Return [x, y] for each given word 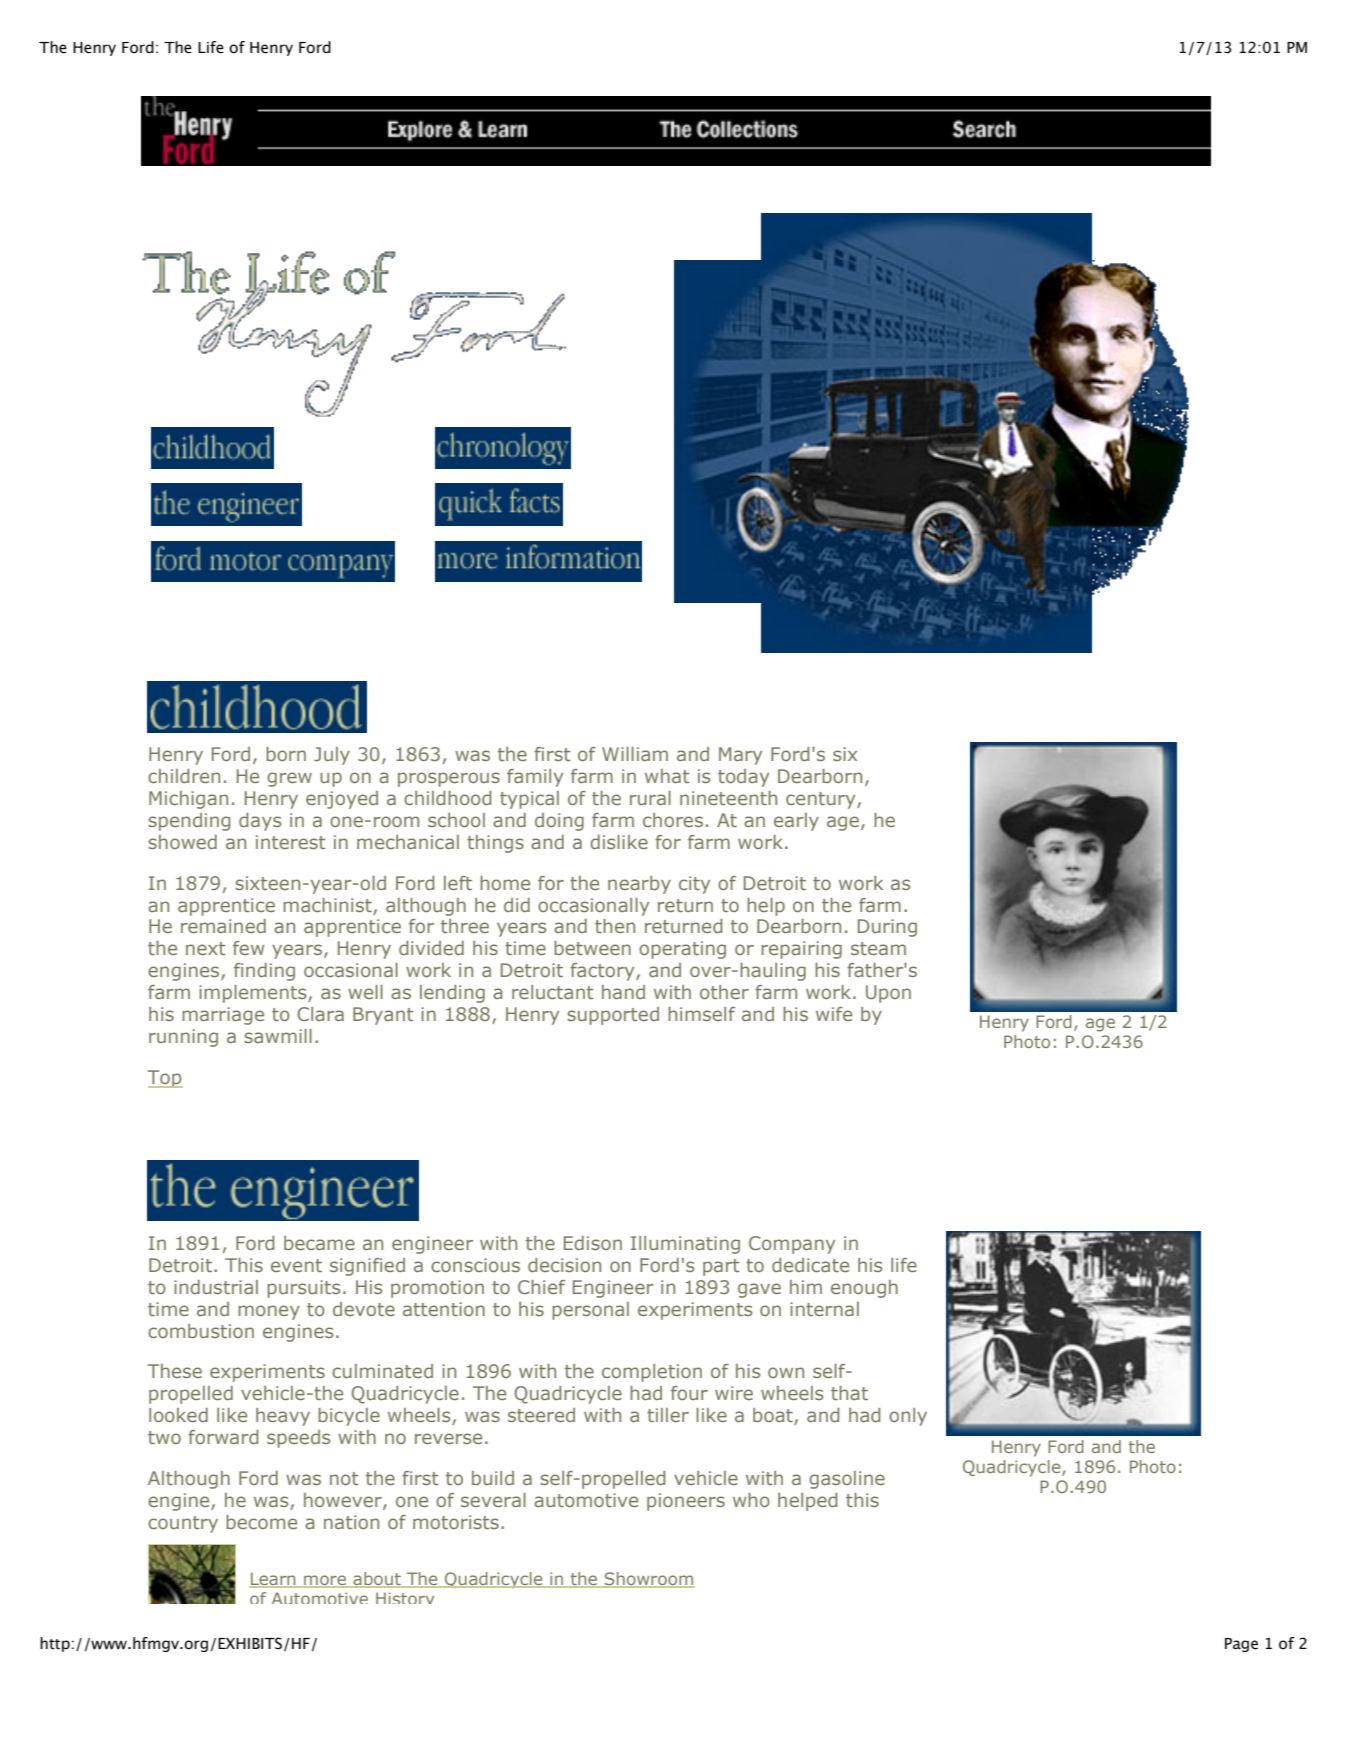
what [667, 776]
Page [1241, 1645]
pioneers [686, 1502]
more [325, 1581]
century [822, 800]
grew [289, 779]
